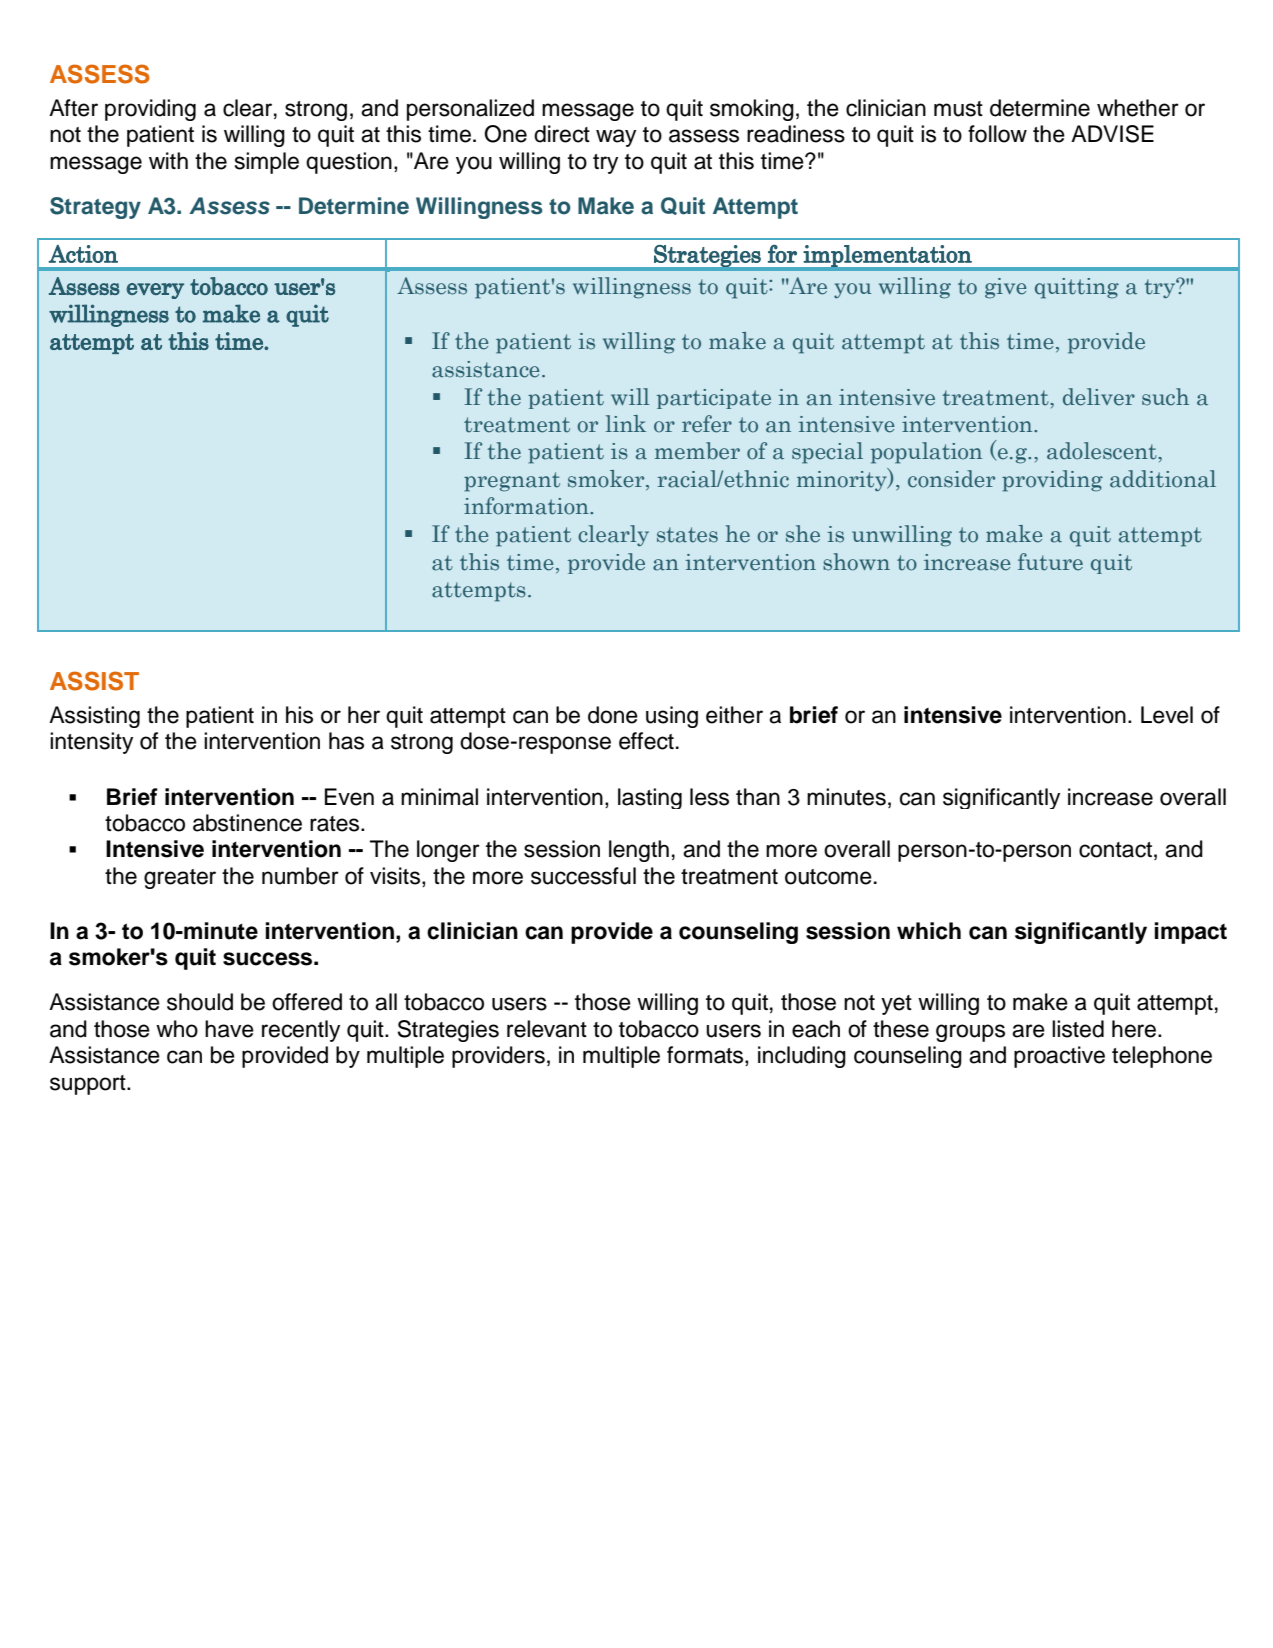  I want to click on have, so click(229, 1029).
